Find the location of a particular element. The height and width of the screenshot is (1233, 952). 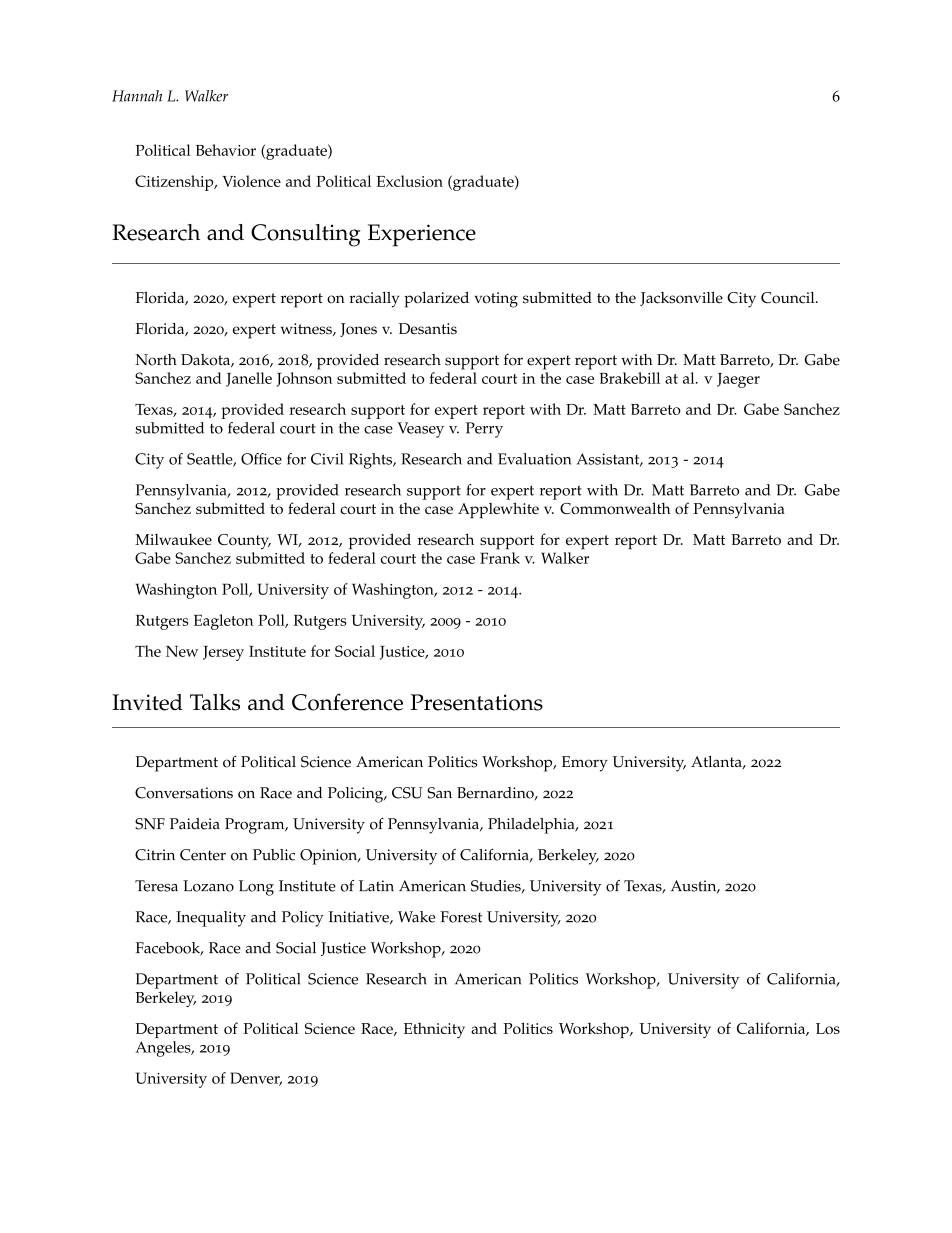

Forest is located at coordinates (461, 917).
